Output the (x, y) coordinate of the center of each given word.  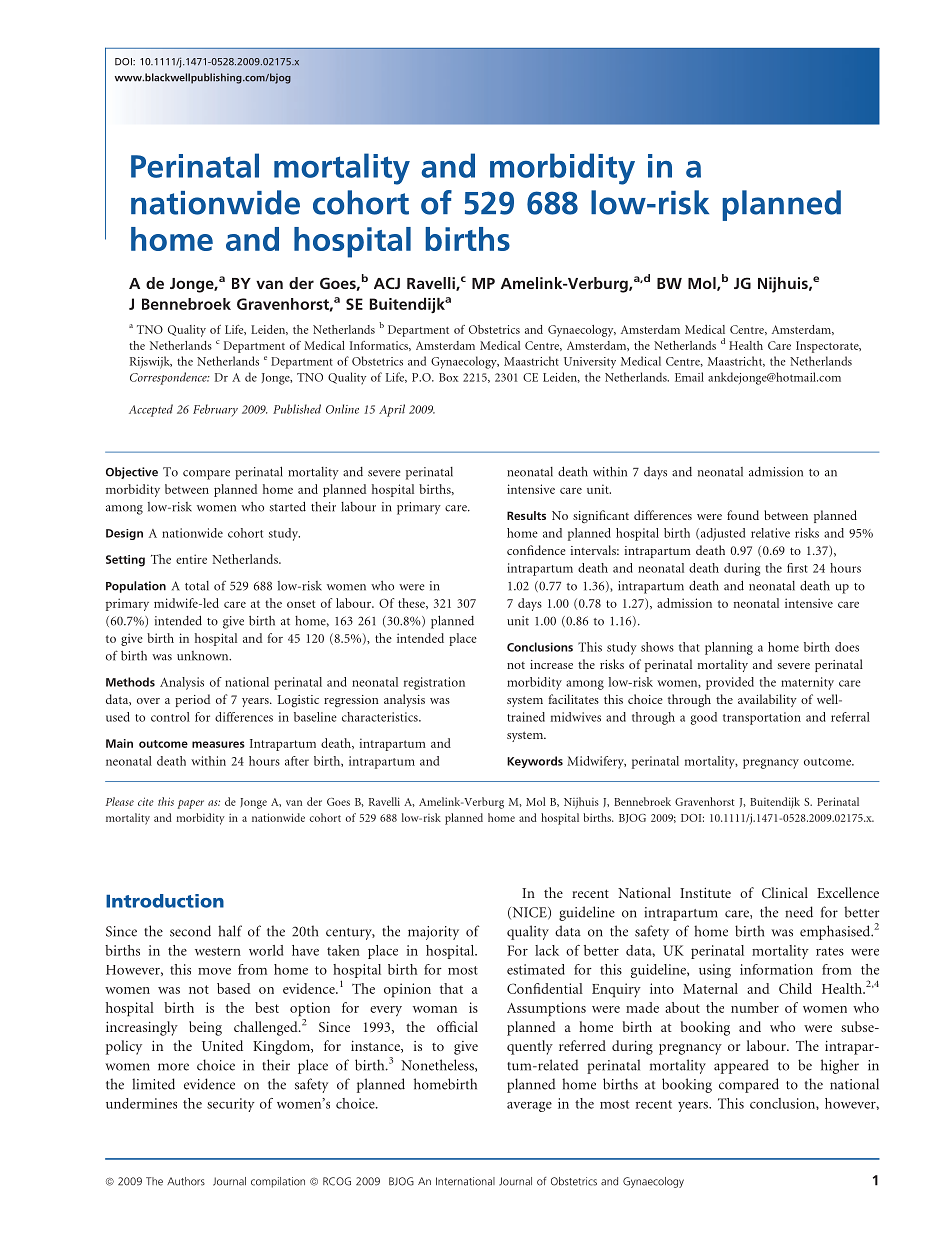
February (215, 410)
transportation (762, 718)
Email (689, 377)
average (529, 1107)
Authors (186, 1181)
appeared (741, 1066)
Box (449, 377)
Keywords (535, 762)
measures (218, 744)
